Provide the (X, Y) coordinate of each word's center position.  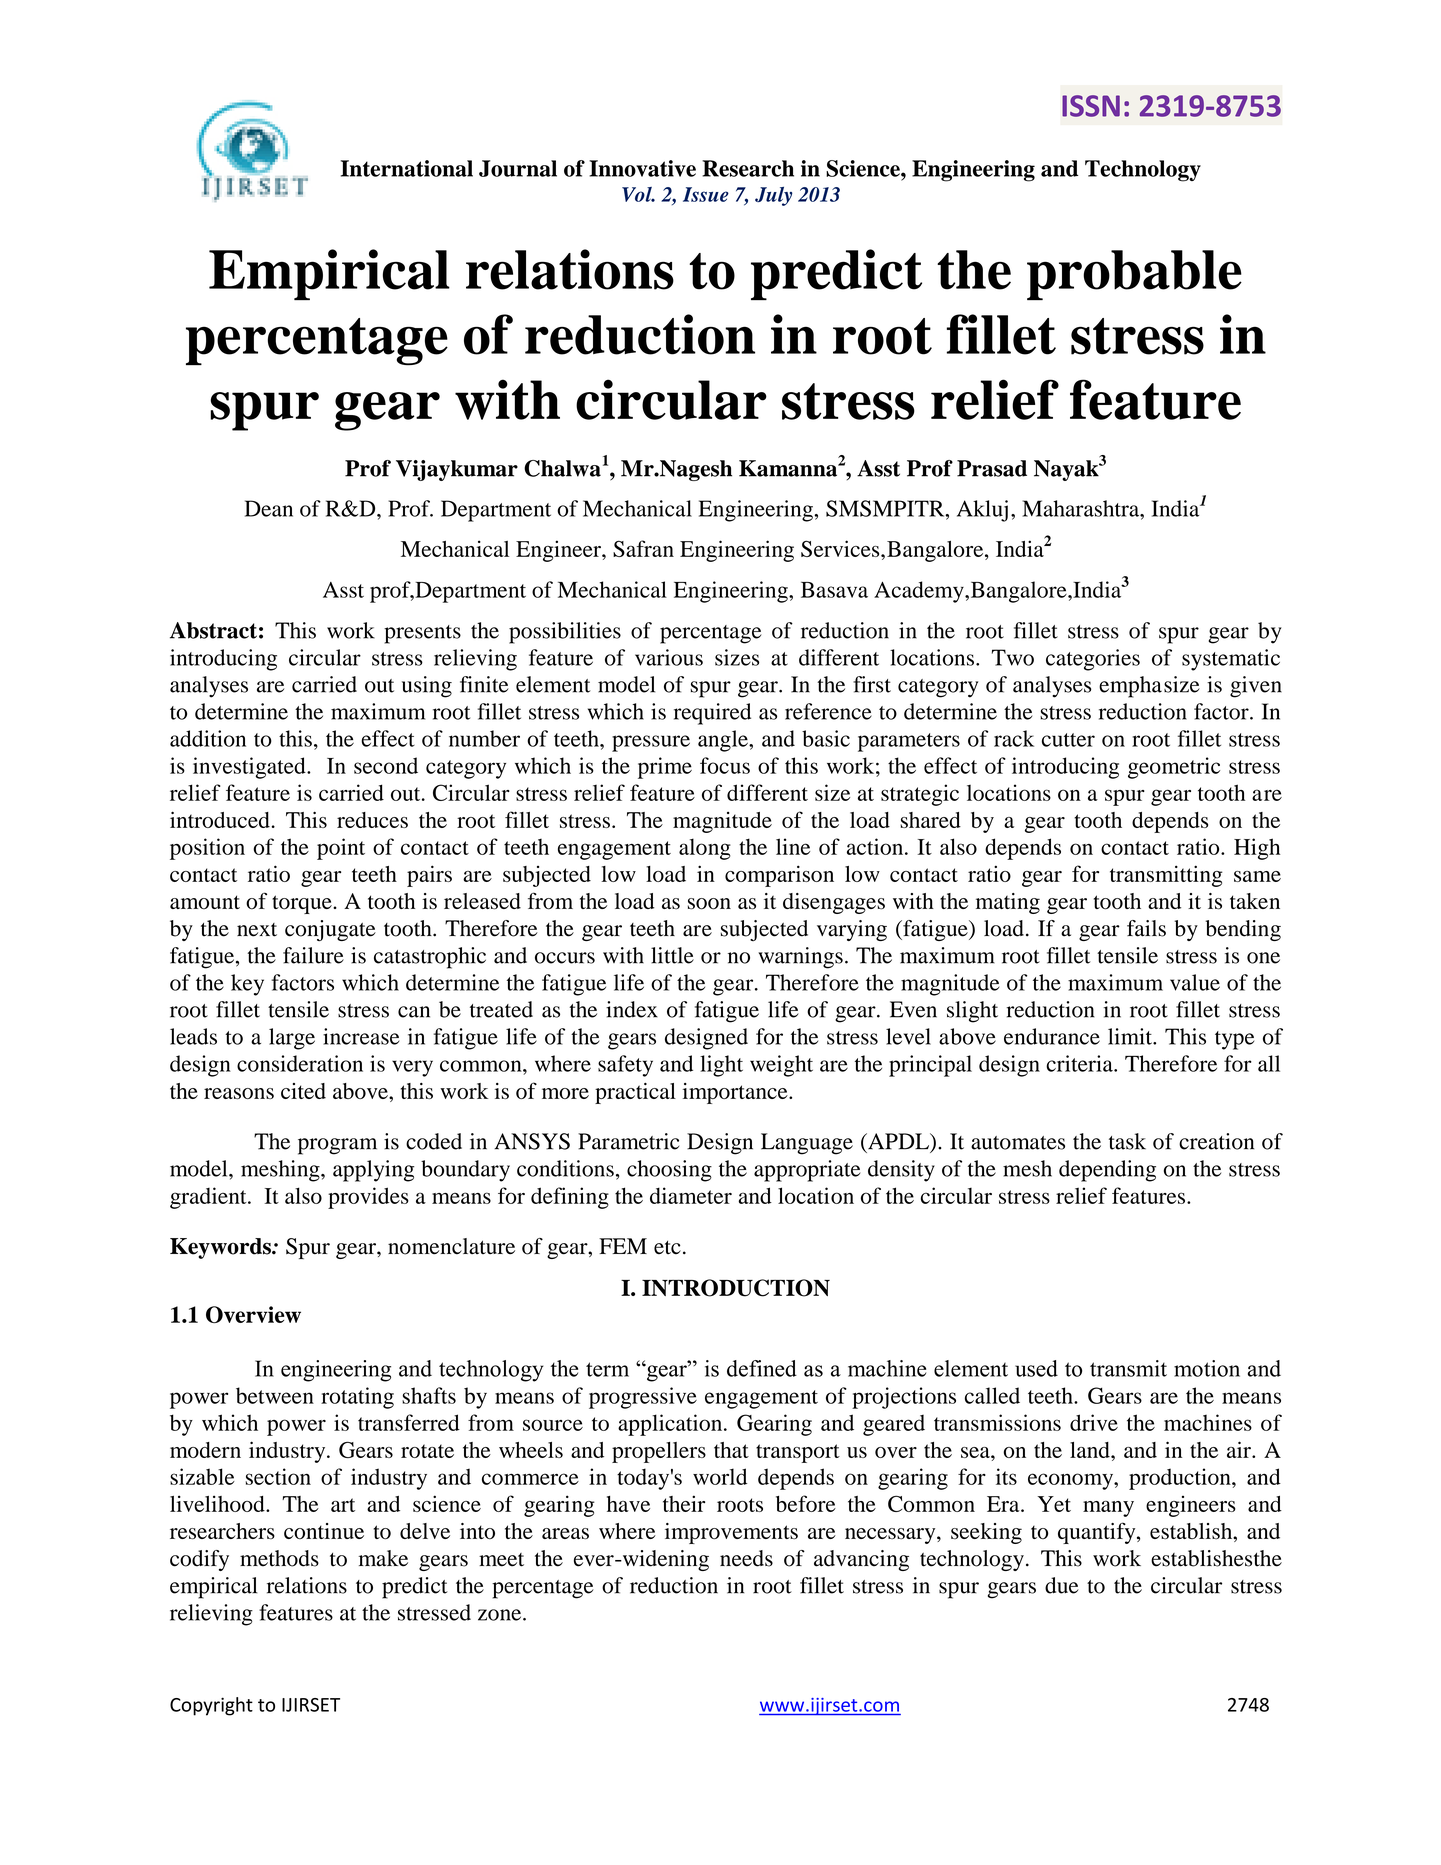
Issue (706, 194)
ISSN (1091, 106)
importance (736, 1093)
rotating (357, 1398)
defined (762, 1368)
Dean (269, 508)
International (407, 168)
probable (1134, 275)
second (386, 765)
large (292, 1039)
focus (725, 765)
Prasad (992, 468)
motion (1207, 1368)
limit (1131, 1036)
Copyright (211, 1706)
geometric (1174, 768)
